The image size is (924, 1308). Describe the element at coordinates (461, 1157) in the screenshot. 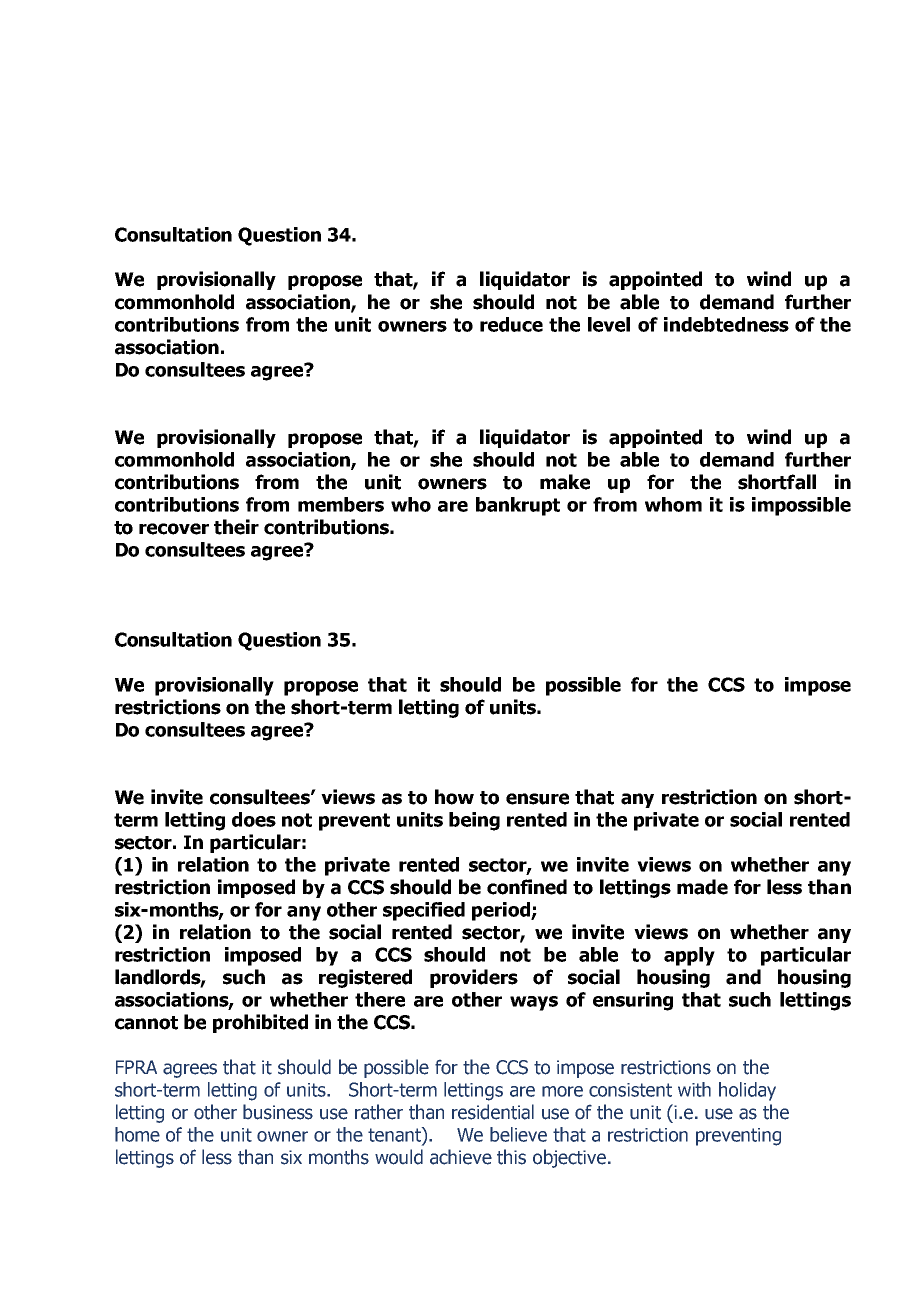

I see `achieve` at that location.
